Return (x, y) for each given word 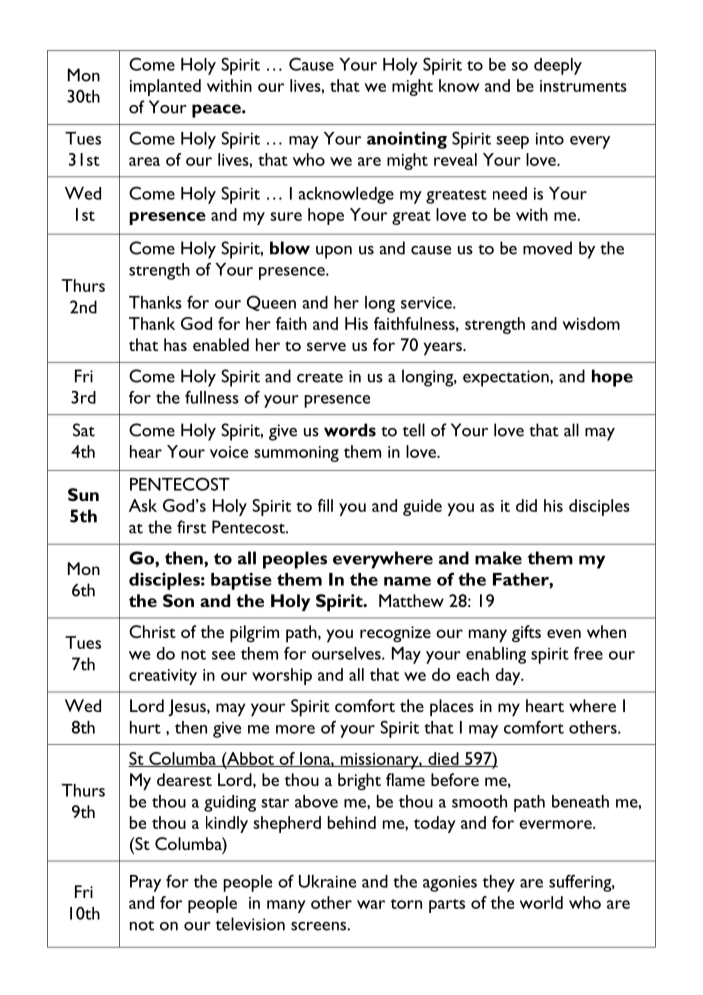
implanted (165, 87)
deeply (558, 66)
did (526, 505)
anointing (407, 140)
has (175, 344)
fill (325, 505)
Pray (145, 883)
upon (334, 252)
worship (282, 676)
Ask (143, 505)
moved (547, 248)
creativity (163, 677)
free (588, 653)
